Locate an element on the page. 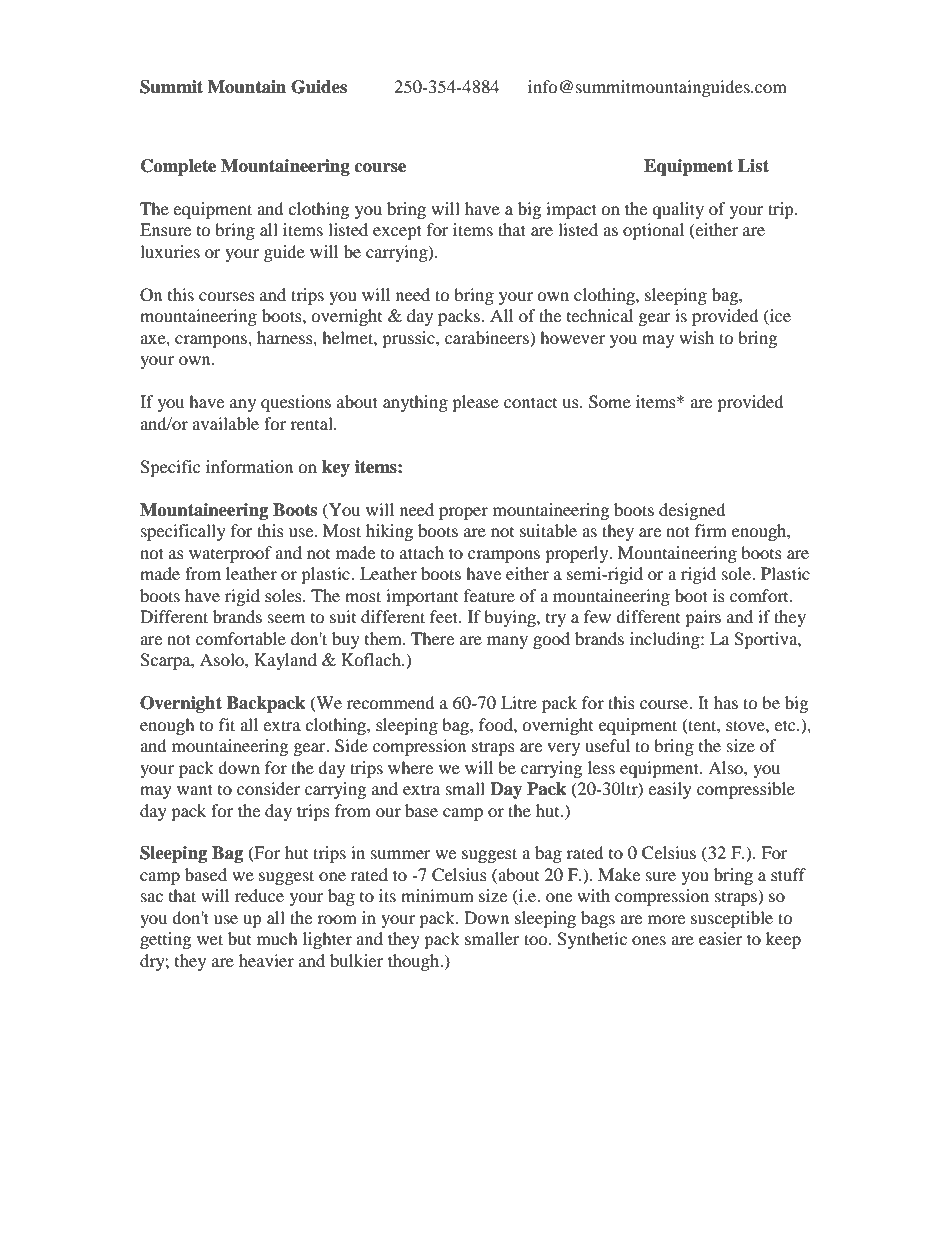 The width and height of the page is (952, 1233). except is located at coordinates (397, 232).
